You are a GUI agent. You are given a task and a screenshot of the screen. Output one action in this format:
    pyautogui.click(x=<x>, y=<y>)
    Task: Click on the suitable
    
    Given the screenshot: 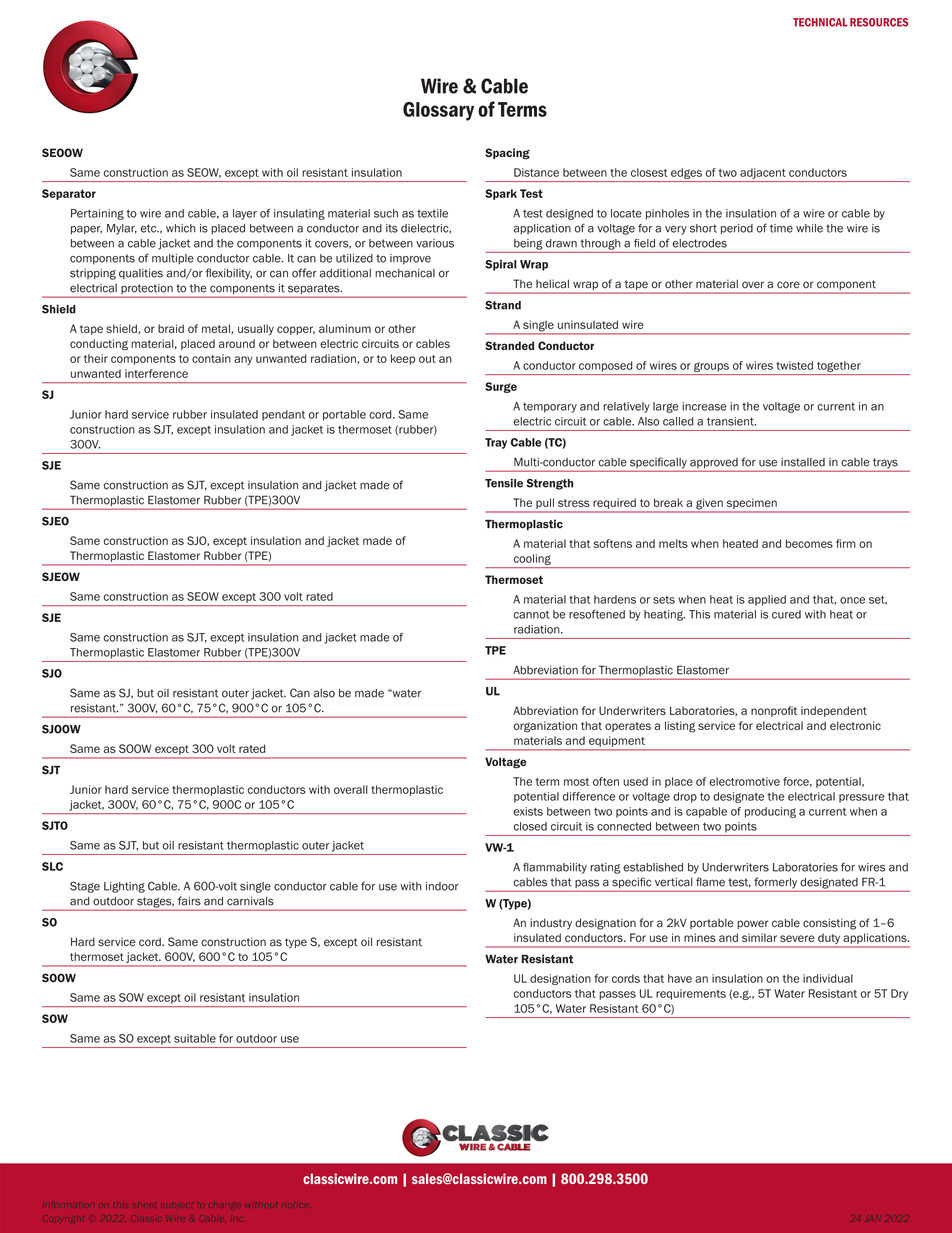 What is the action you would take?
    pyautogui.click(x=195, y=1038)
